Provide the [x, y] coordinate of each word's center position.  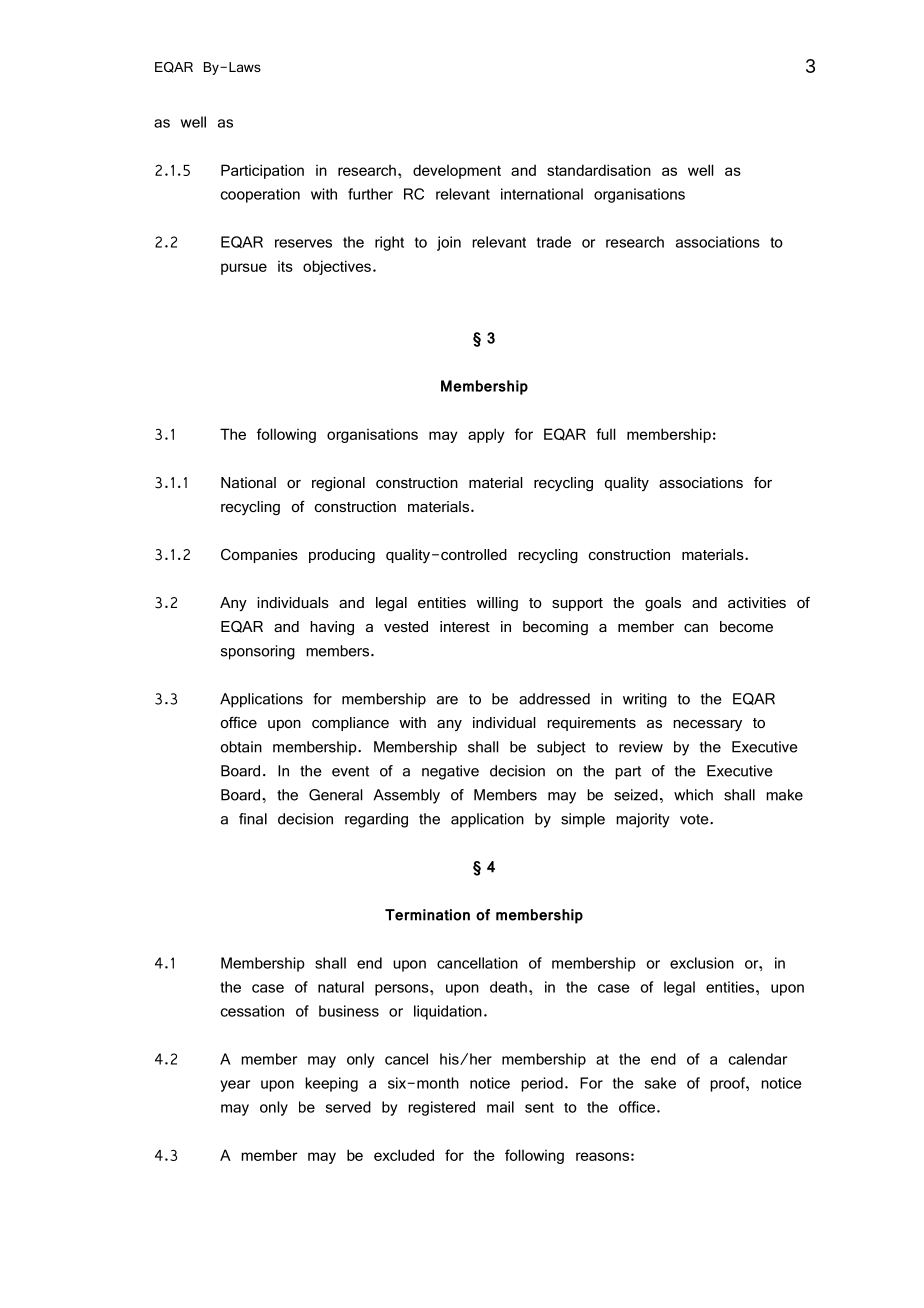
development [457, 171]
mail [500, 1107]
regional [338, 484]
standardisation [599, 170]
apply [486, 435]
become [746, 626]
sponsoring [258, 652]
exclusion [702, 963]
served [348, 1107]
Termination [427, 915]
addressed [554, 699]
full [606, 434]
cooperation [260, 195]
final [253, 819]
